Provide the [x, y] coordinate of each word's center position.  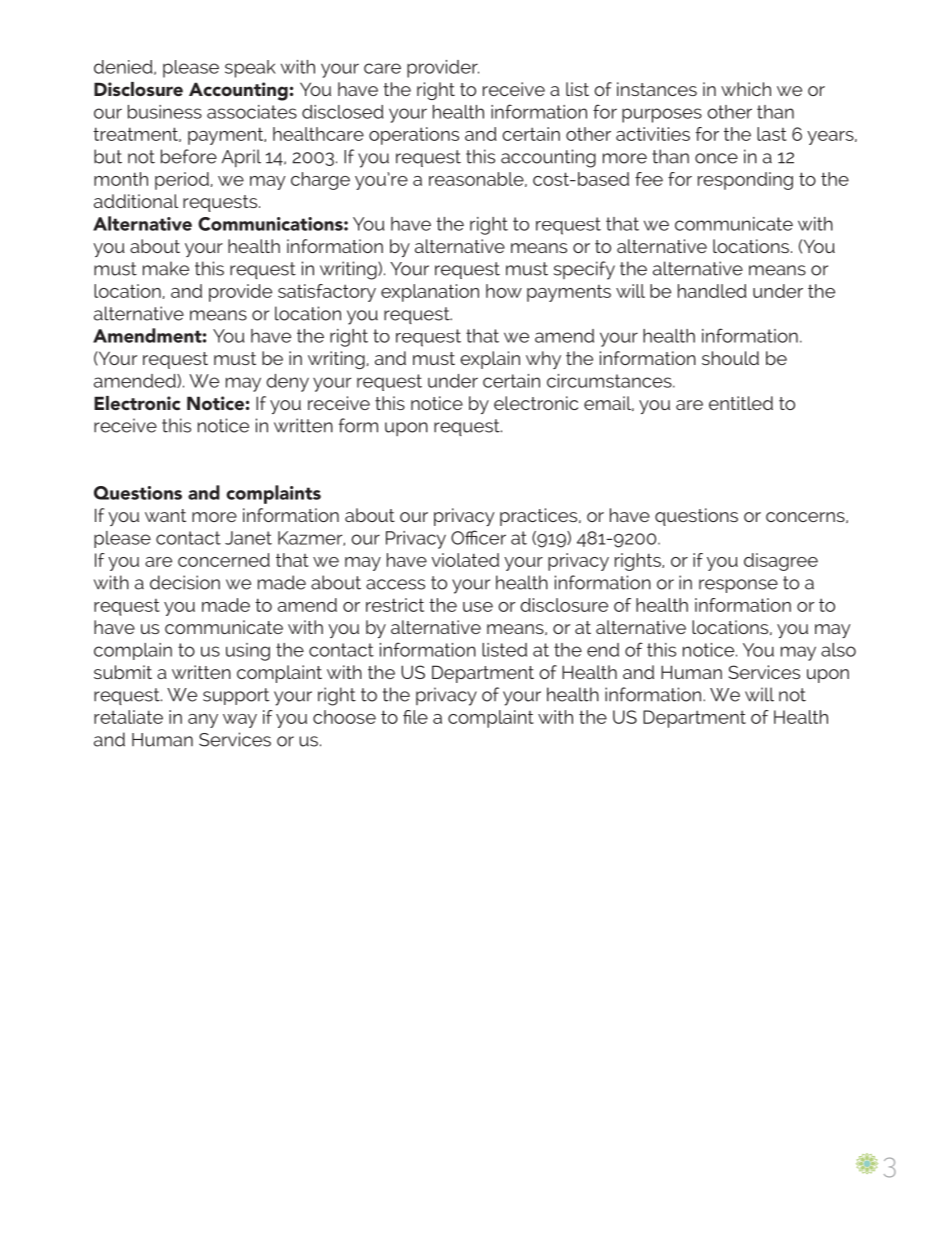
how [504, 291]
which [746, 89]
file [415, 717]
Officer [478, 537]
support [236, 696]
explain [490, 360]
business [165, 112]
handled [712, 291]
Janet [248, 538]
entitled [741, 403]
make [166, 268]
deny [287, 383]
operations [414, 136]
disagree [781, 562]
